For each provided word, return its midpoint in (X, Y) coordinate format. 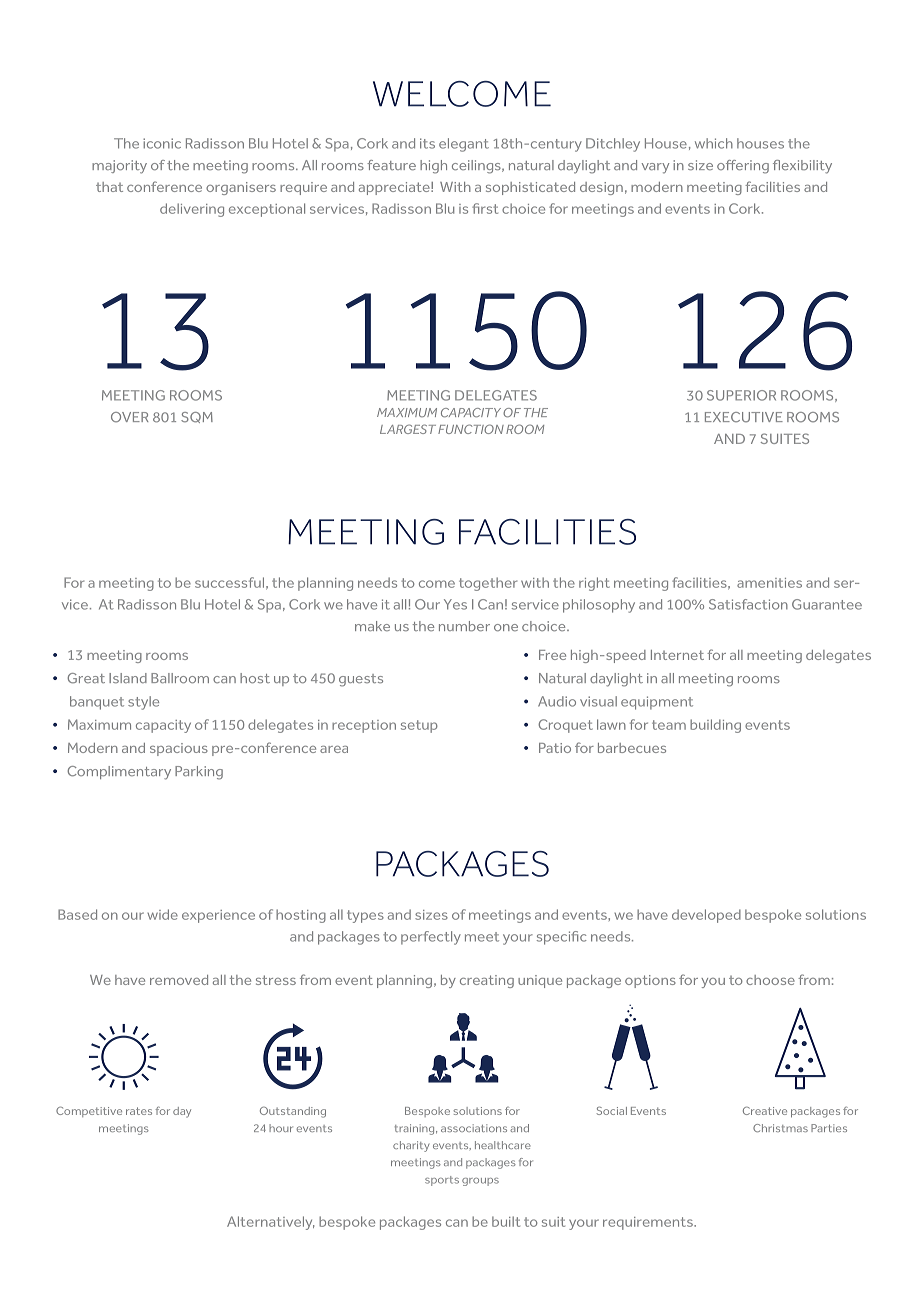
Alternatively (270, 1223)
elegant (464, 145)
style (143, 703)
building (715, 726)
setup (419, 726)
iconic (162, 143)
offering (743, 167)
